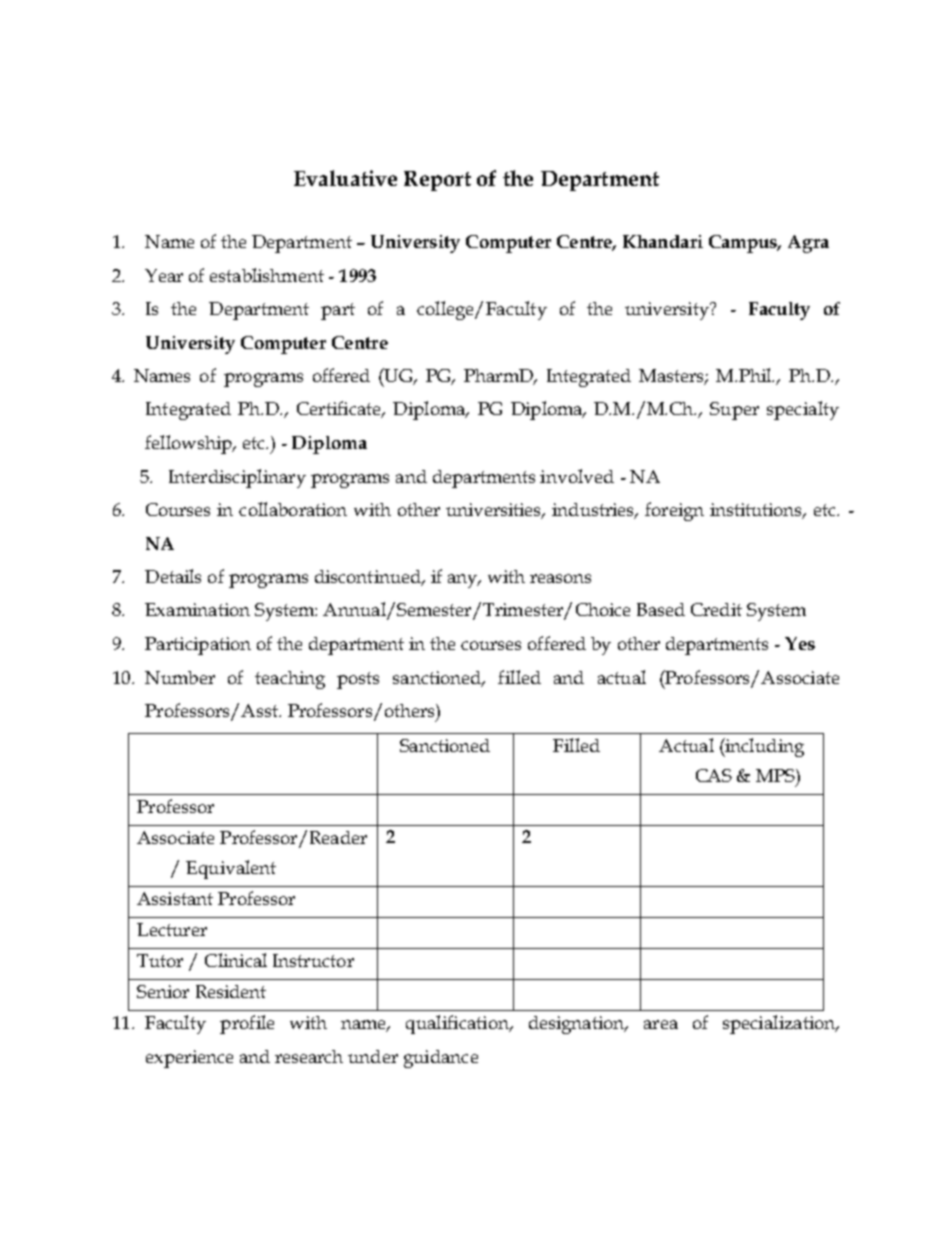  What do you see at coordinates (290, 680) in the screenshot?
I see `teaching` at bounding box center [290, 680].
